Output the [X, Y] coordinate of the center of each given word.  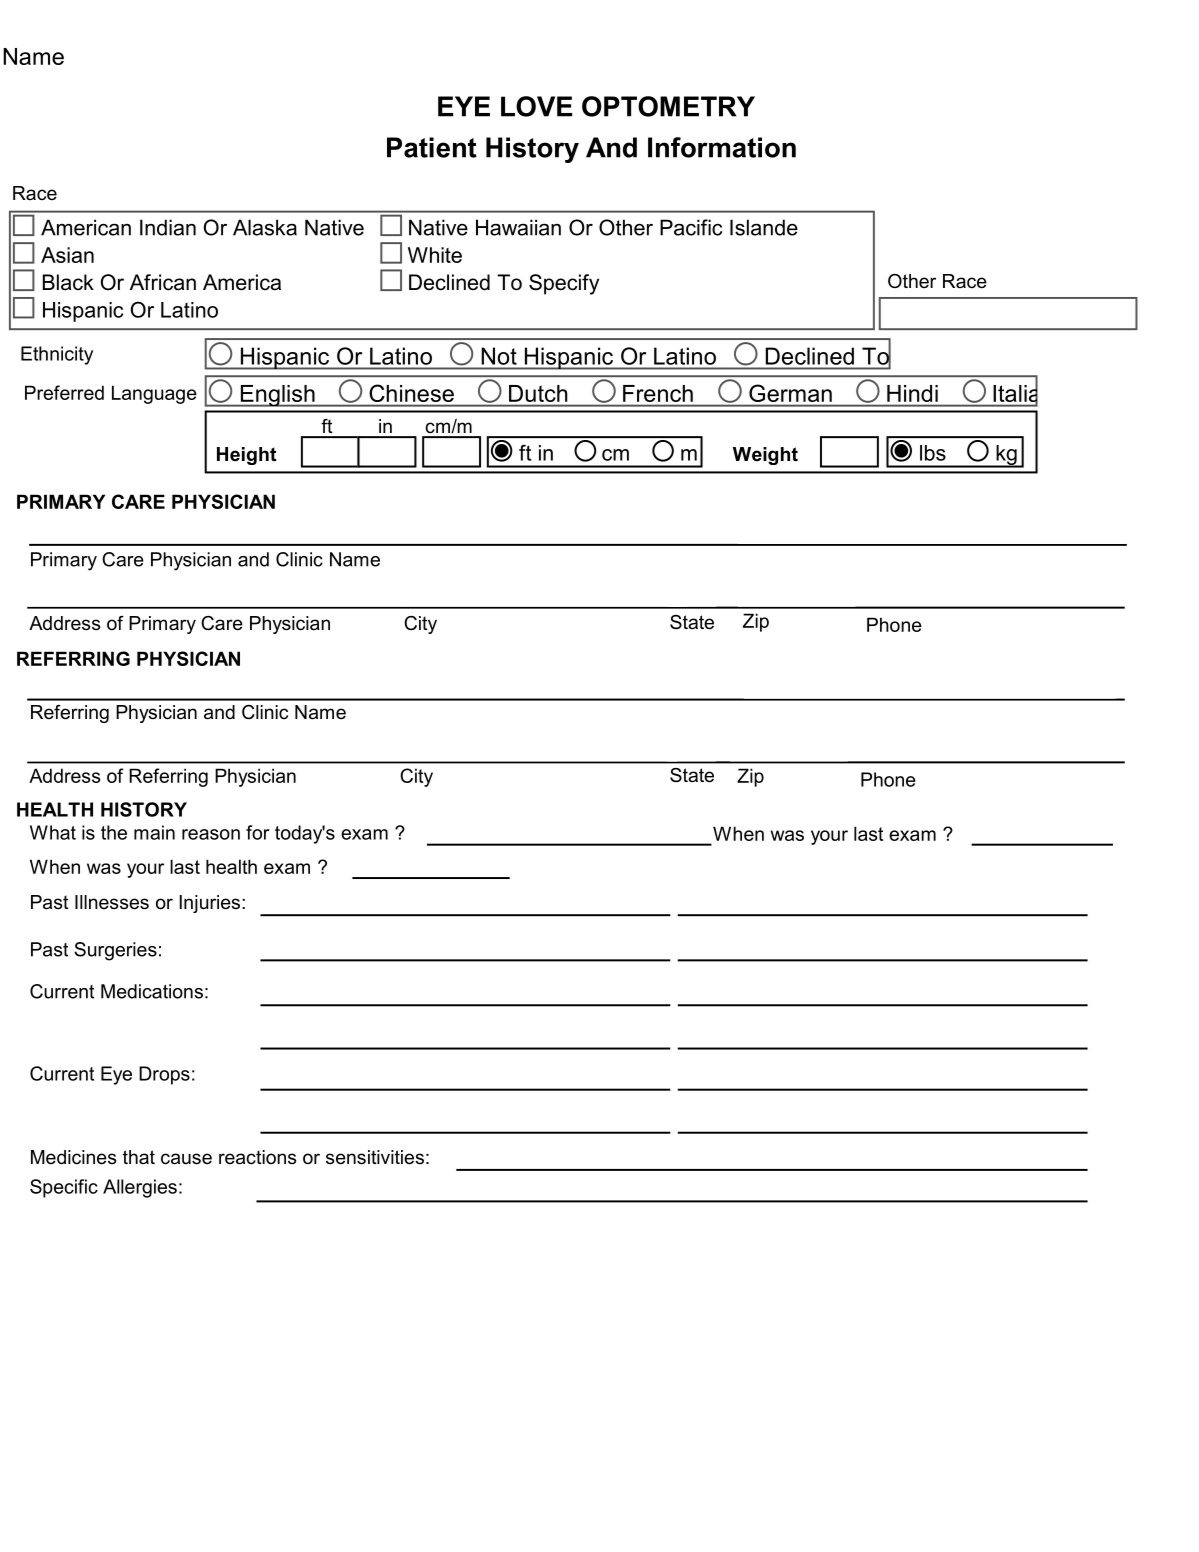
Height [246, 456]
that [139, 1157]
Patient [432, 147]
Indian [168, 227]
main [154, 832]
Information [722, 147]
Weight [765, 456]
